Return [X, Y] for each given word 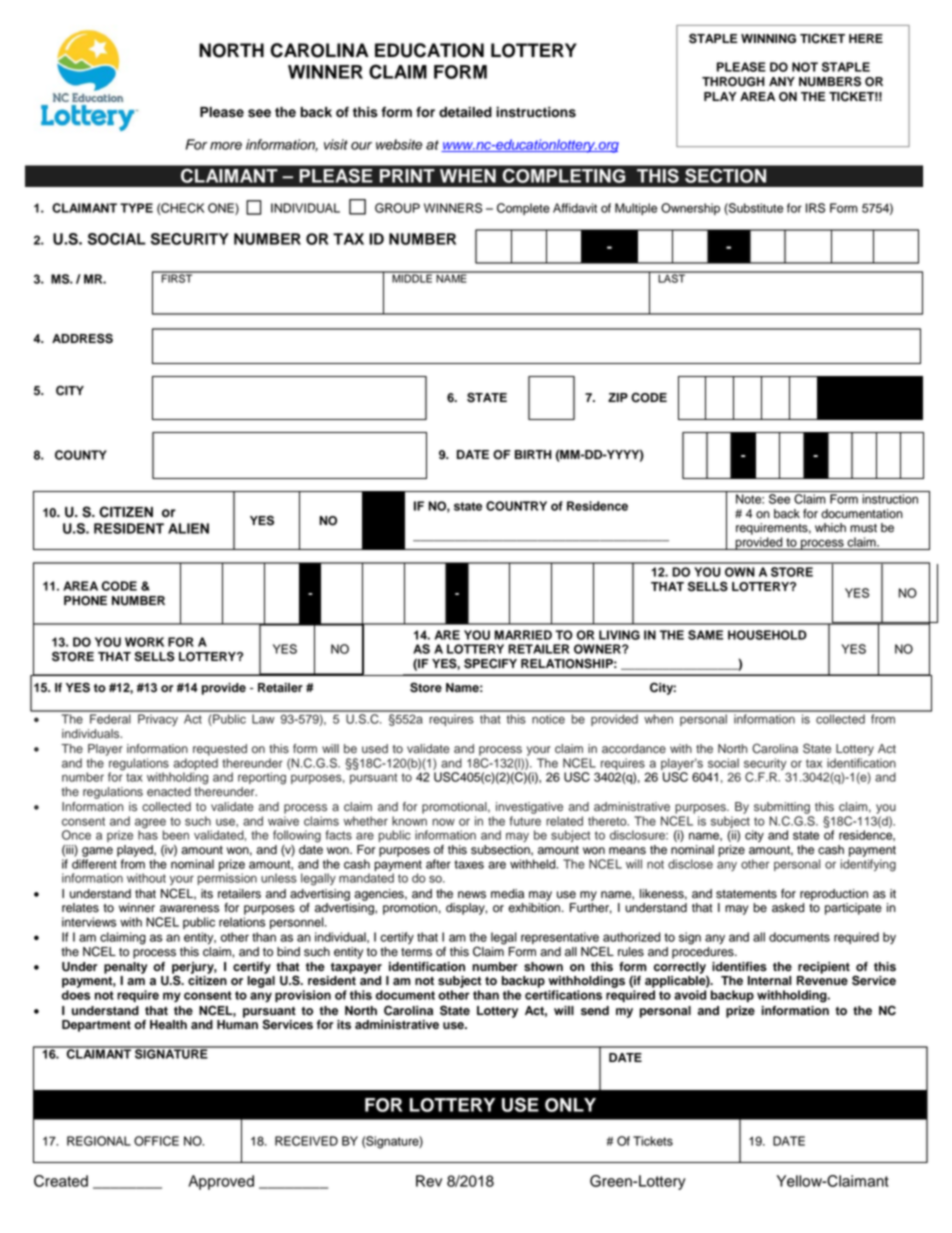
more [226, 146]
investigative [529, 808]
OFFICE [156, 1141]
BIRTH [533, 454]
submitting [782, 808]
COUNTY [81, 455]
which [830, 528]
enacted [169, 792]
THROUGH [733, 82]
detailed [465, 112]
